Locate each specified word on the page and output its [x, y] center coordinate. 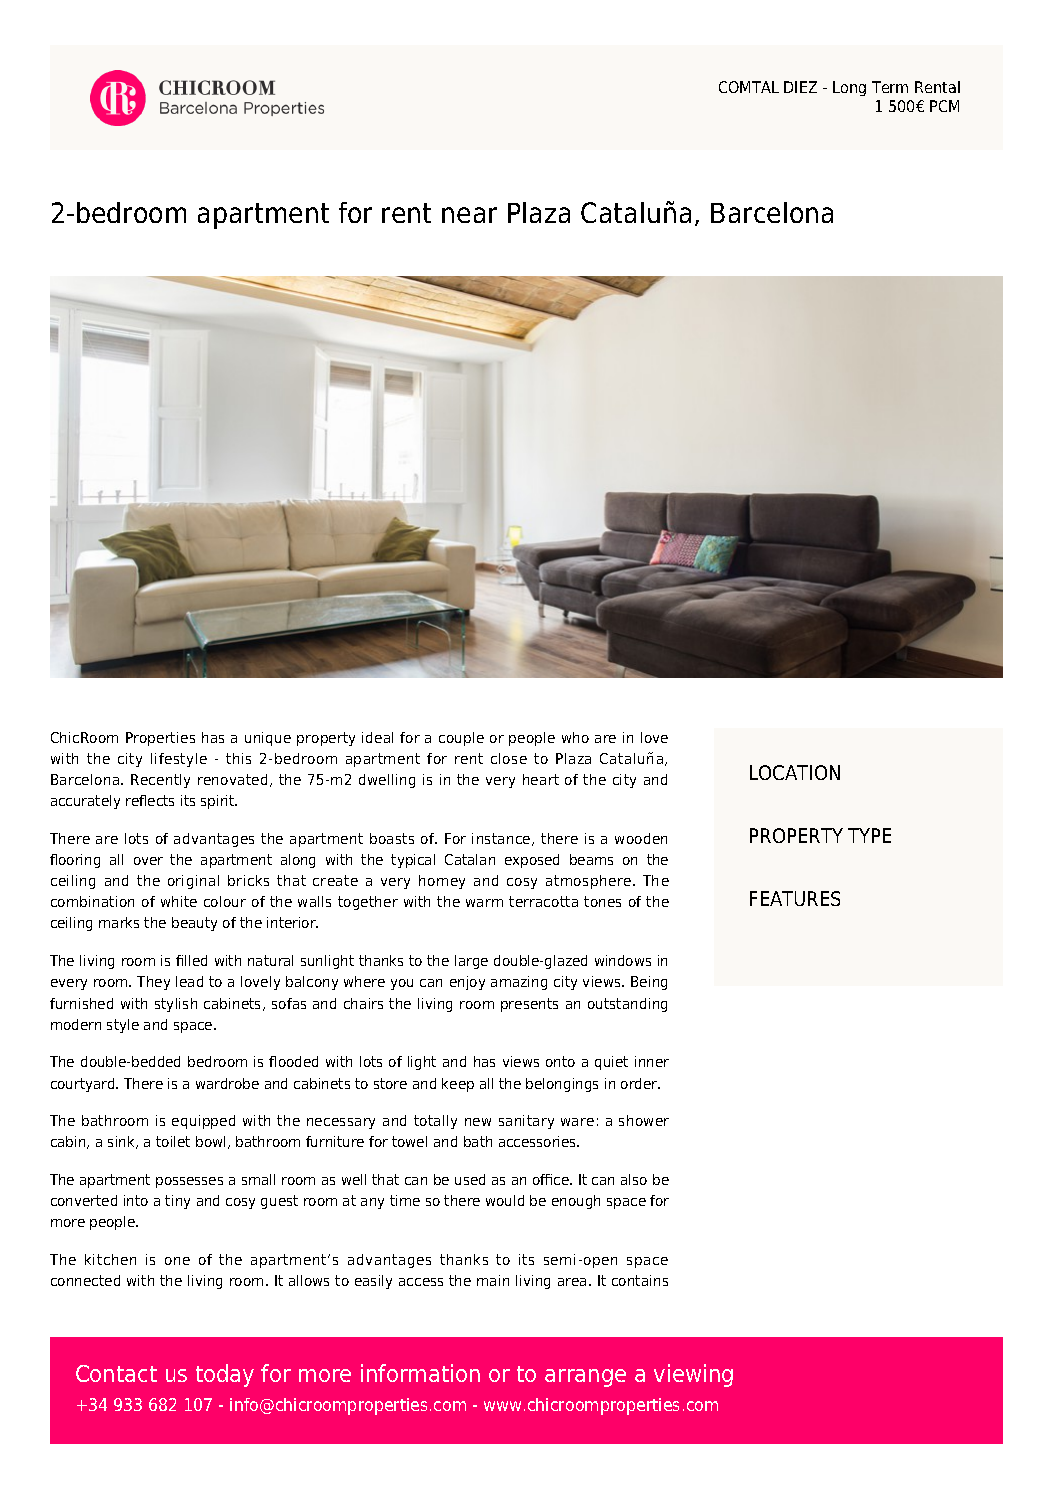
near [469, 215]
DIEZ [800, 87]
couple [461, 739]
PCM [944, 106]
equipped [203, 1122]
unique [268, 739]
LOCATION [795, 772]
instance [502, 839]
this [238, 758]
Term [890, 87]
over [148, 861]
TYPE [869, 835]
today [225, 1375]
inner [652, 1061]
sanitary [526, 1122]
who [575, 737]
